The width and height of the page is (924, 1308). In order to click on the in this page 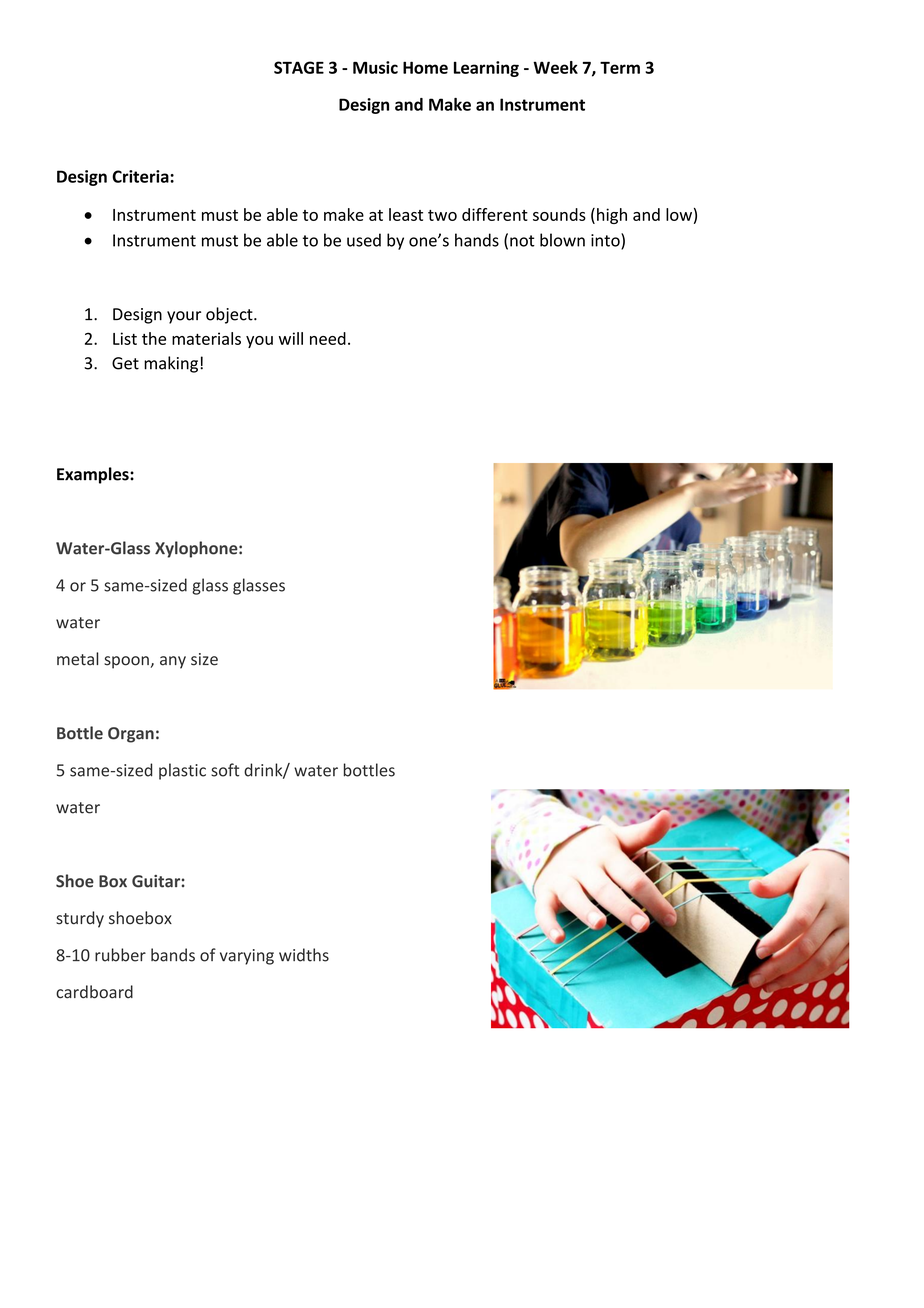, I will do `click(154, 338)`.
